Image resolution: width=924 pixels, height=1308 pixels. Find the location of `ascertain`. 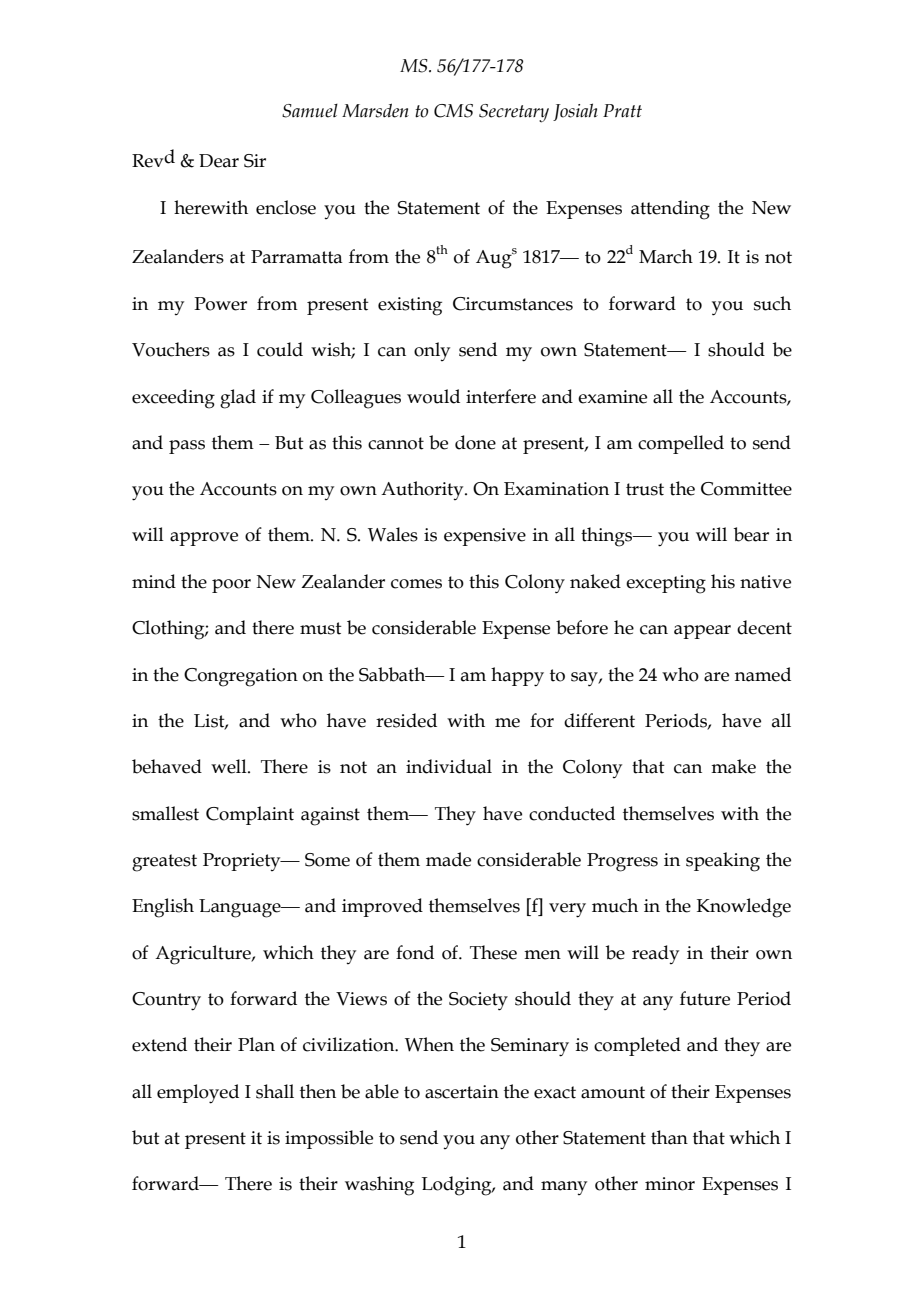

ascertain is located at coordinates (462, 1092).
